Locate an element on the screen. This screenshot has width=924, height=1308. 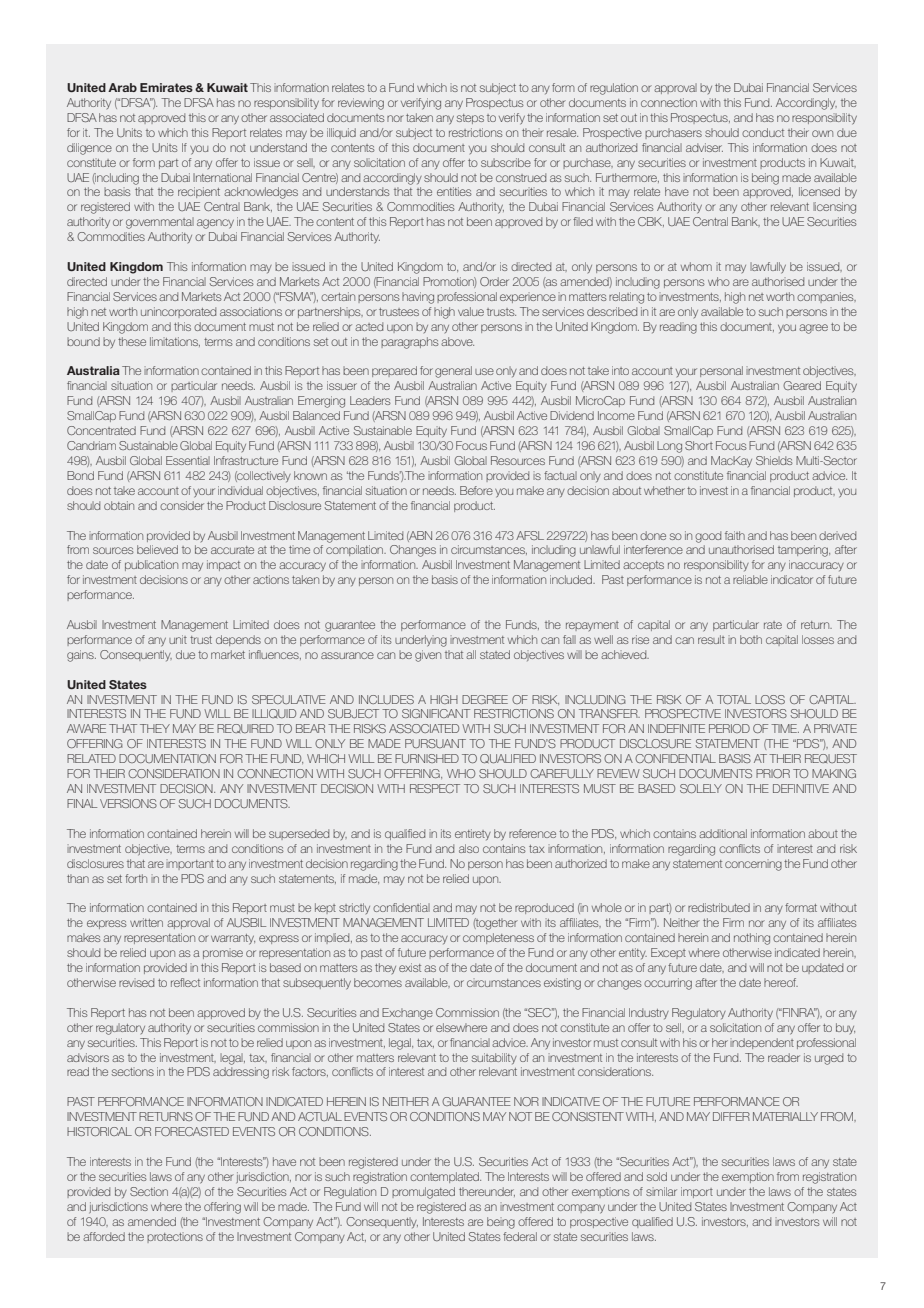
limitations is located at coordinates (175, 342).
